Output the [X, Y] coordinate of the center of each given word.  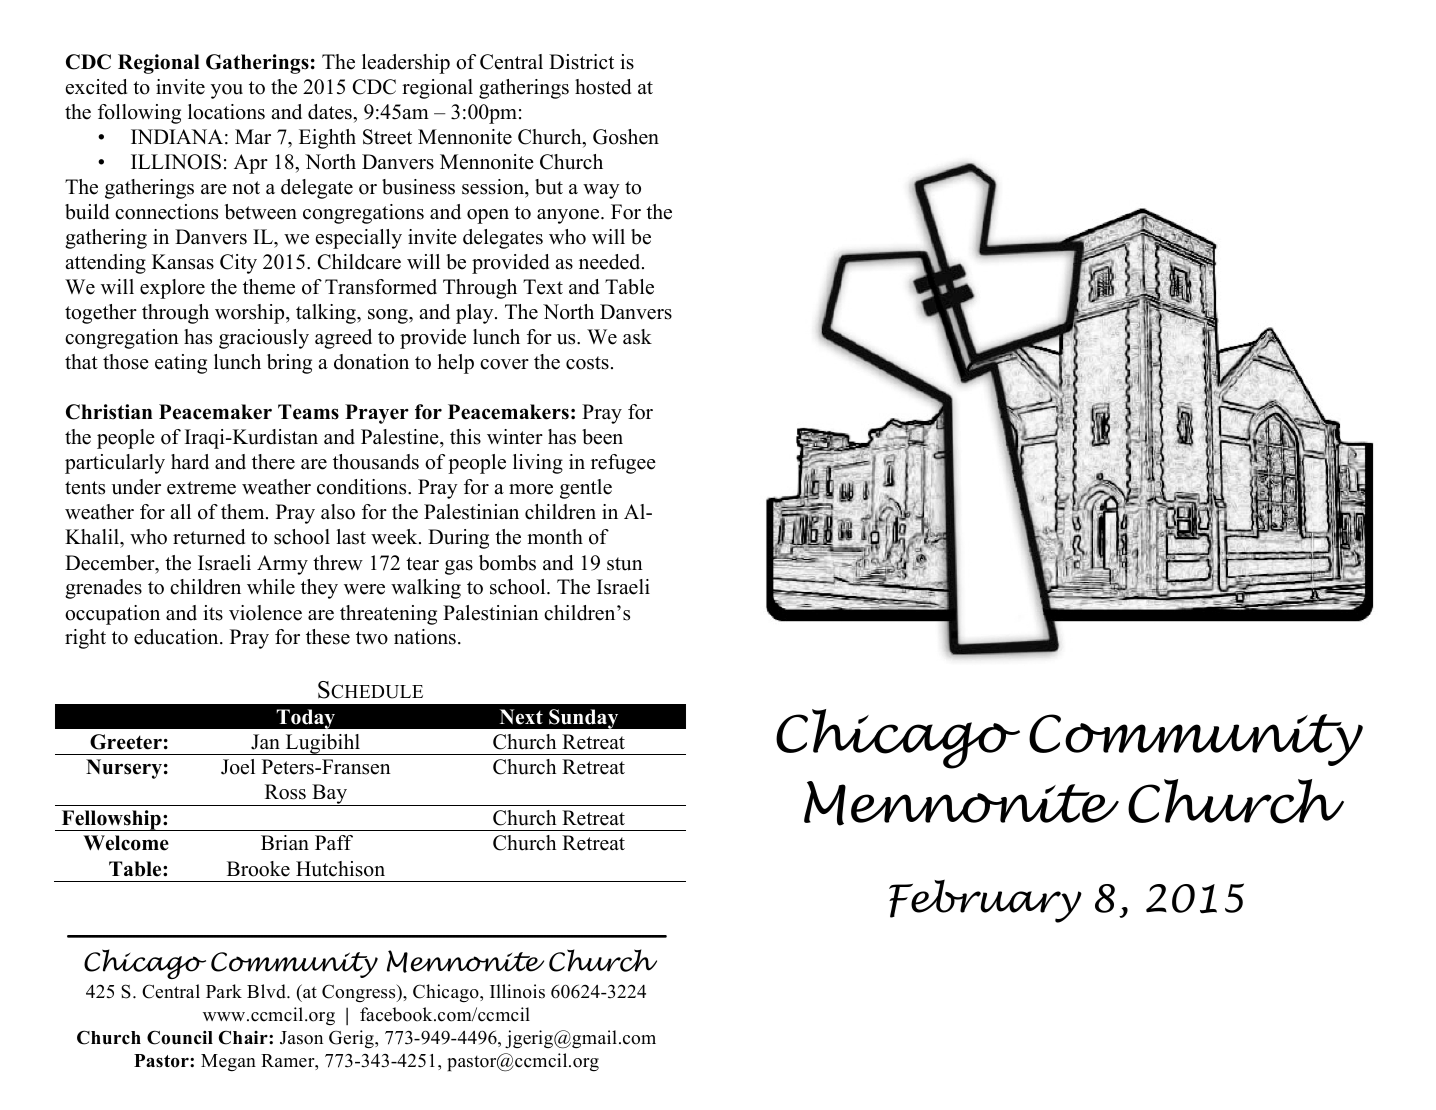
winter [515, 437]
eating [181, 364]
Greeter [126, 742]
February [985, 901]
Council [180, 1037]
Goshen [626, 137]
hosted [603, 87]
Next [521, 717]
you [227, 91]
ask [637, 337]
